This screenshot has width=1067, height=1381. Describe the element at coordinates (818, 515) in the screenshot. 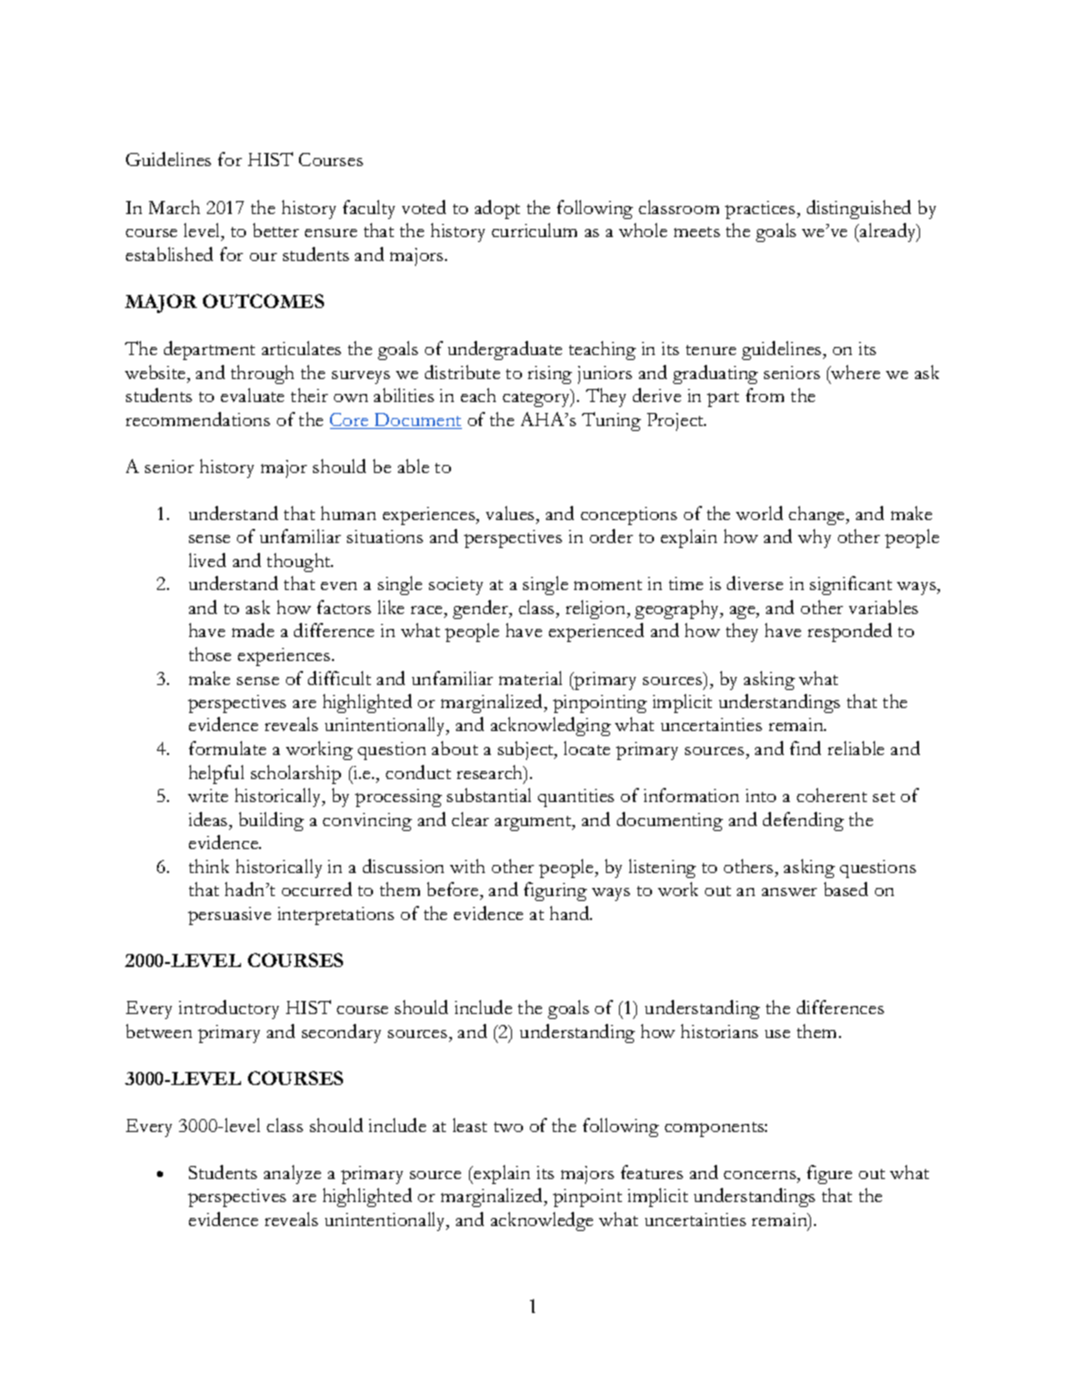

I see `change` at that location.
